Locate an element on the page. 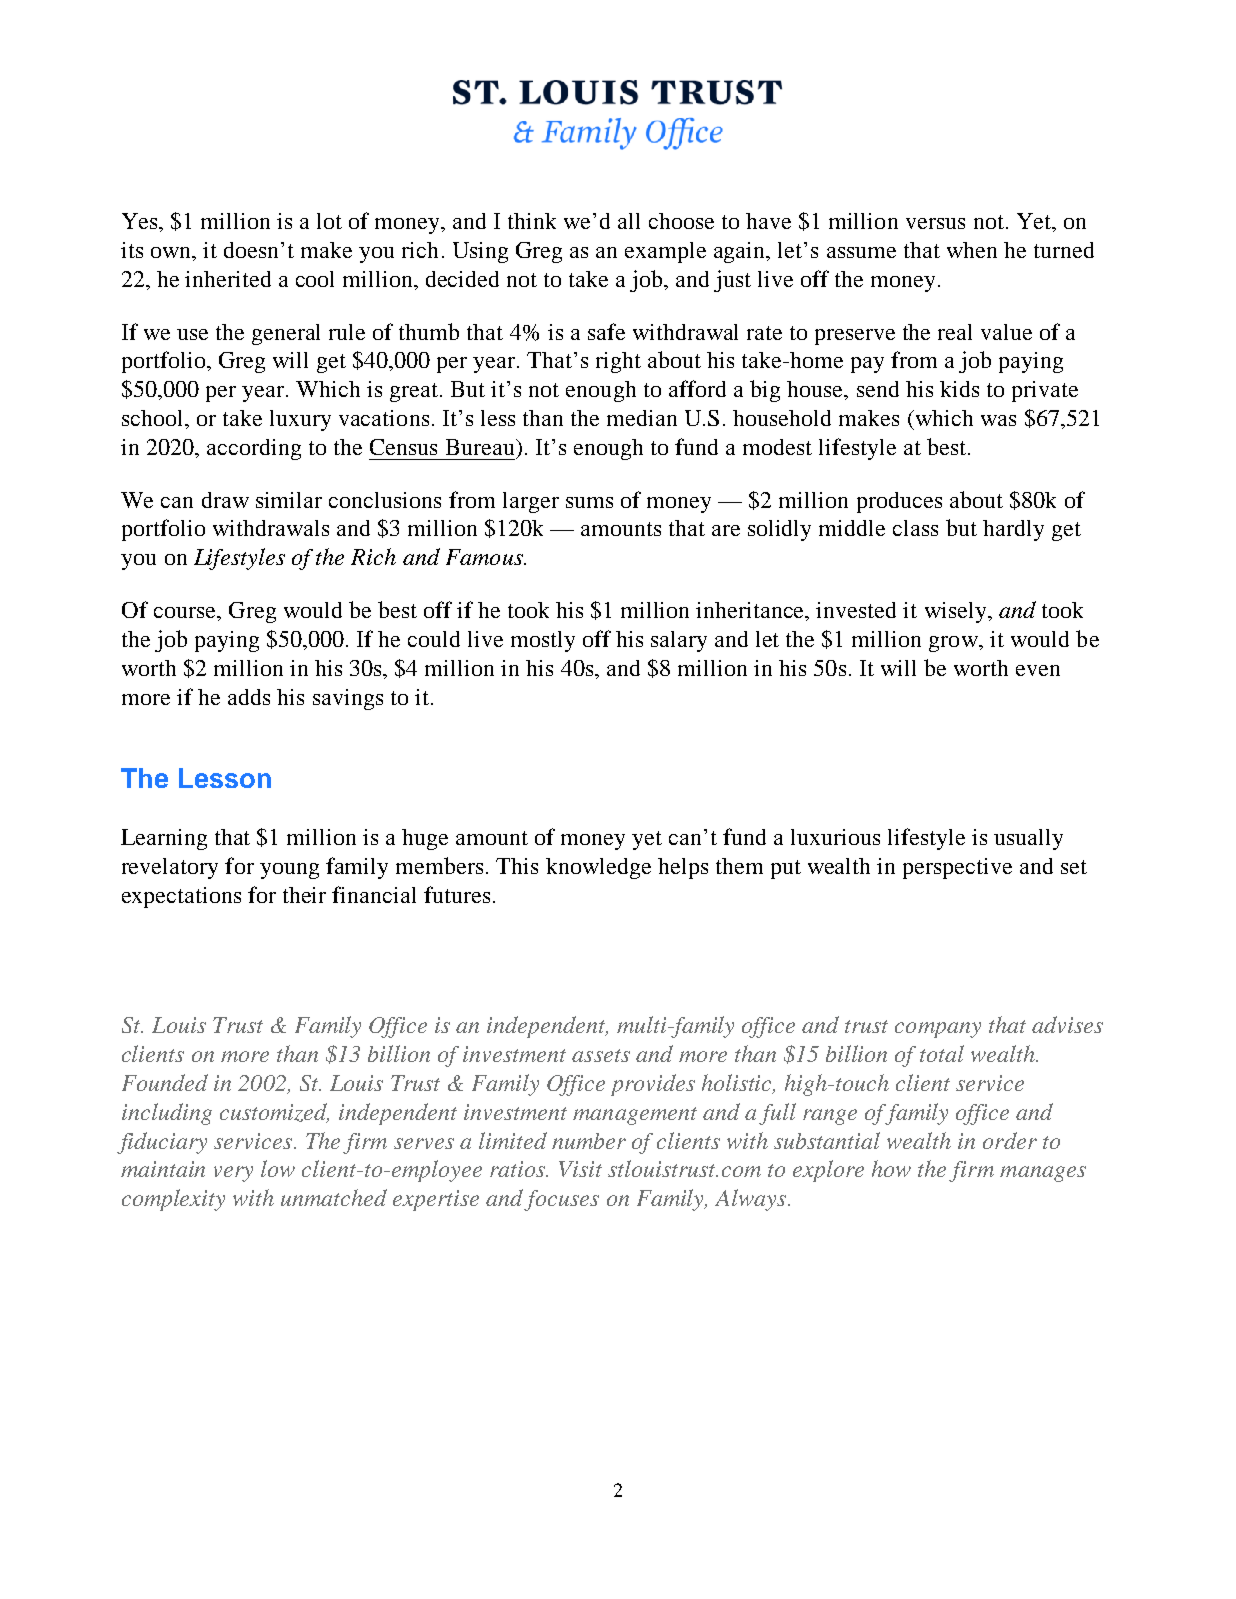  mostly is located at coordinates (543, 641).
